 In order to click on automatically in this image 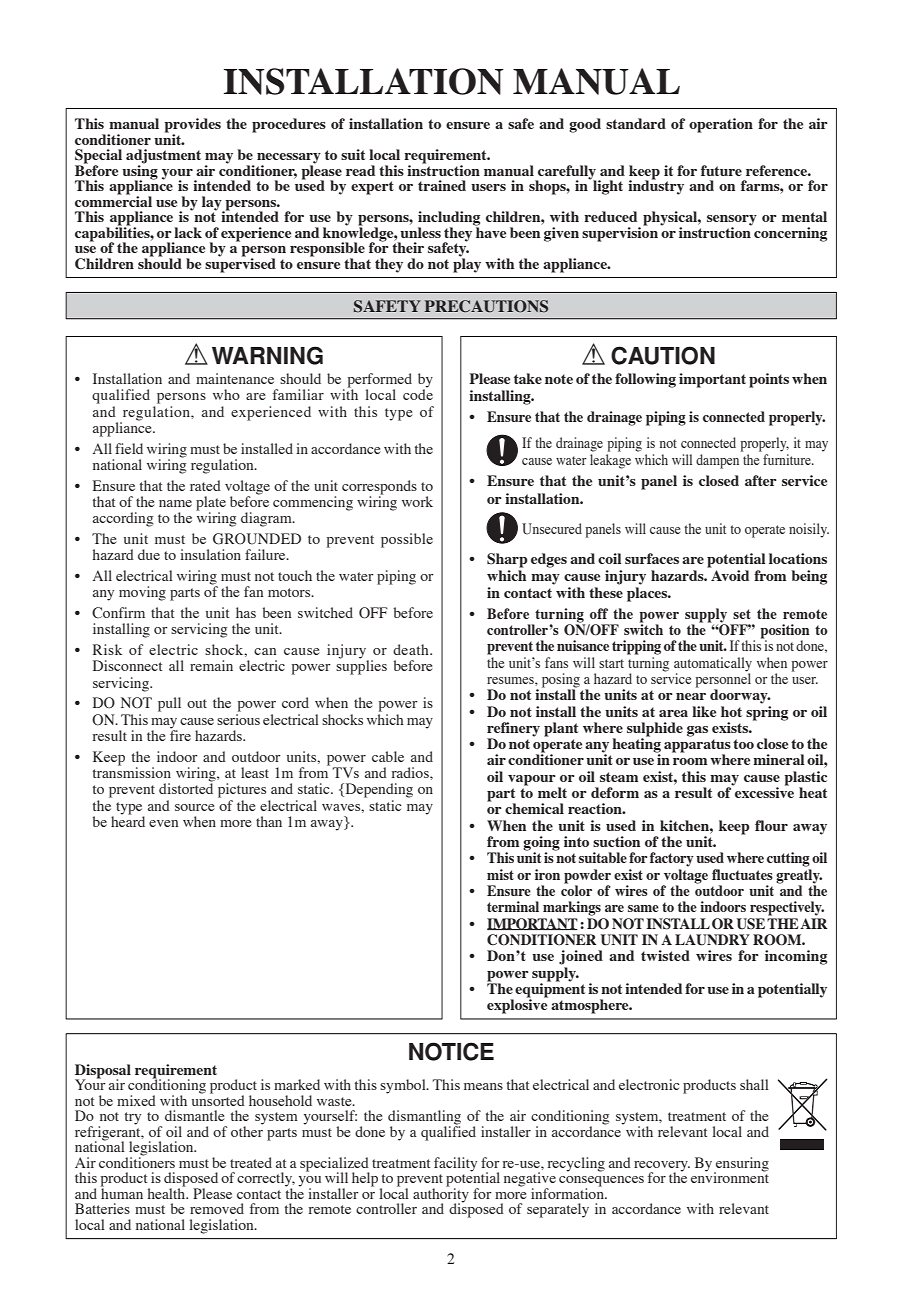, I will do `click(713, 664)`.
